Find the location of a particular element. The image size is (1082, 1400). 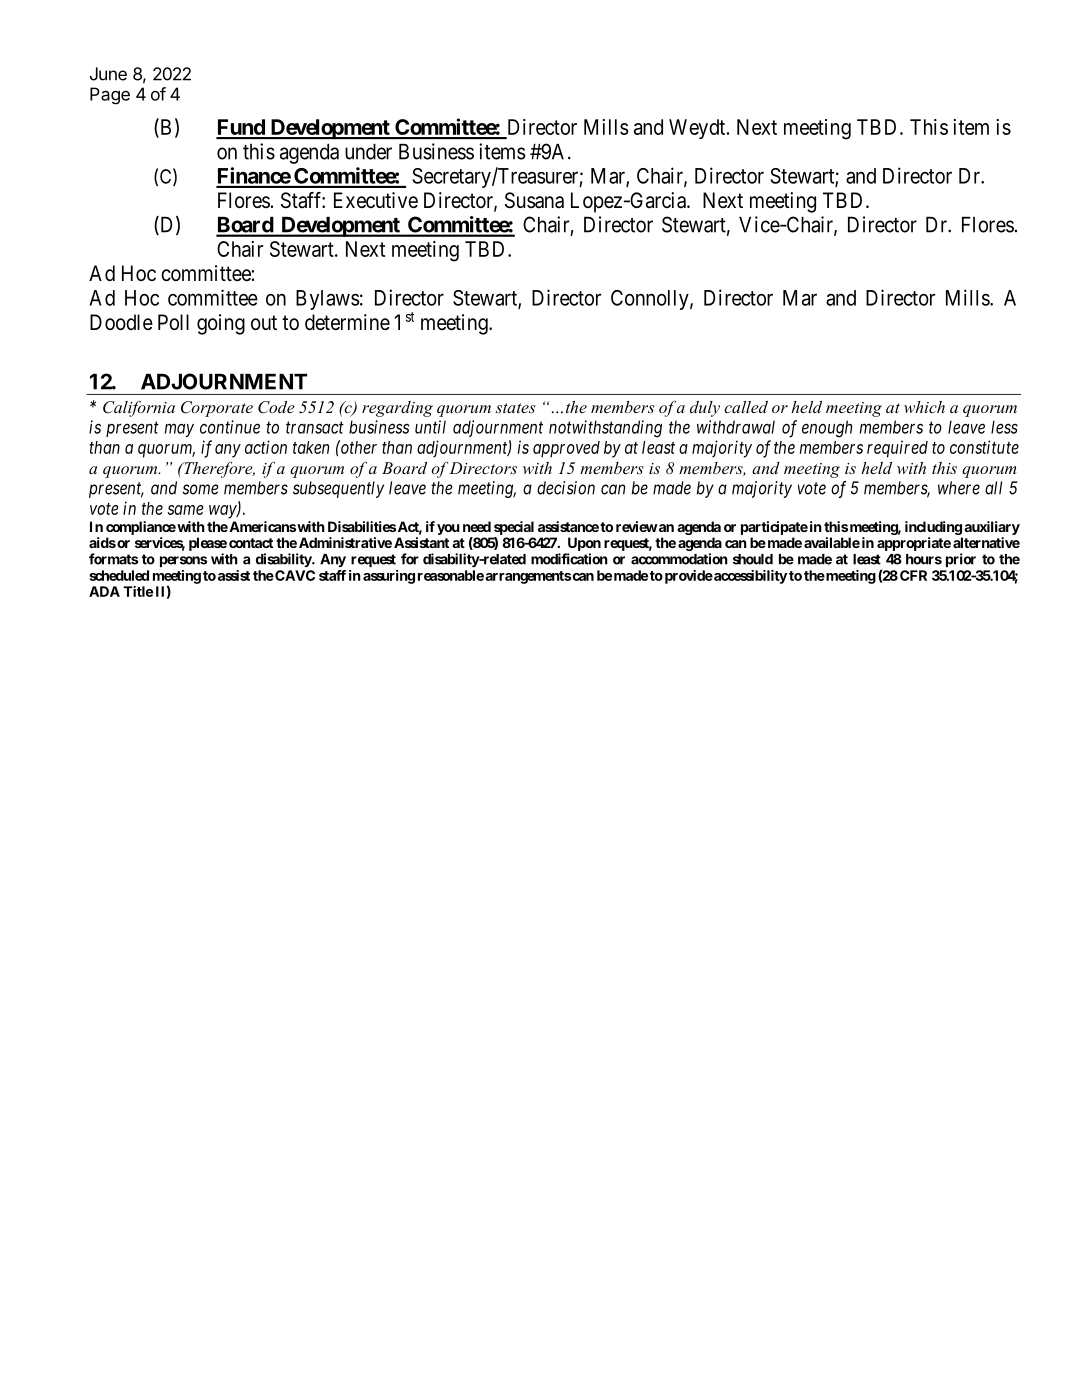

which is located at coordinates (924, 407).
